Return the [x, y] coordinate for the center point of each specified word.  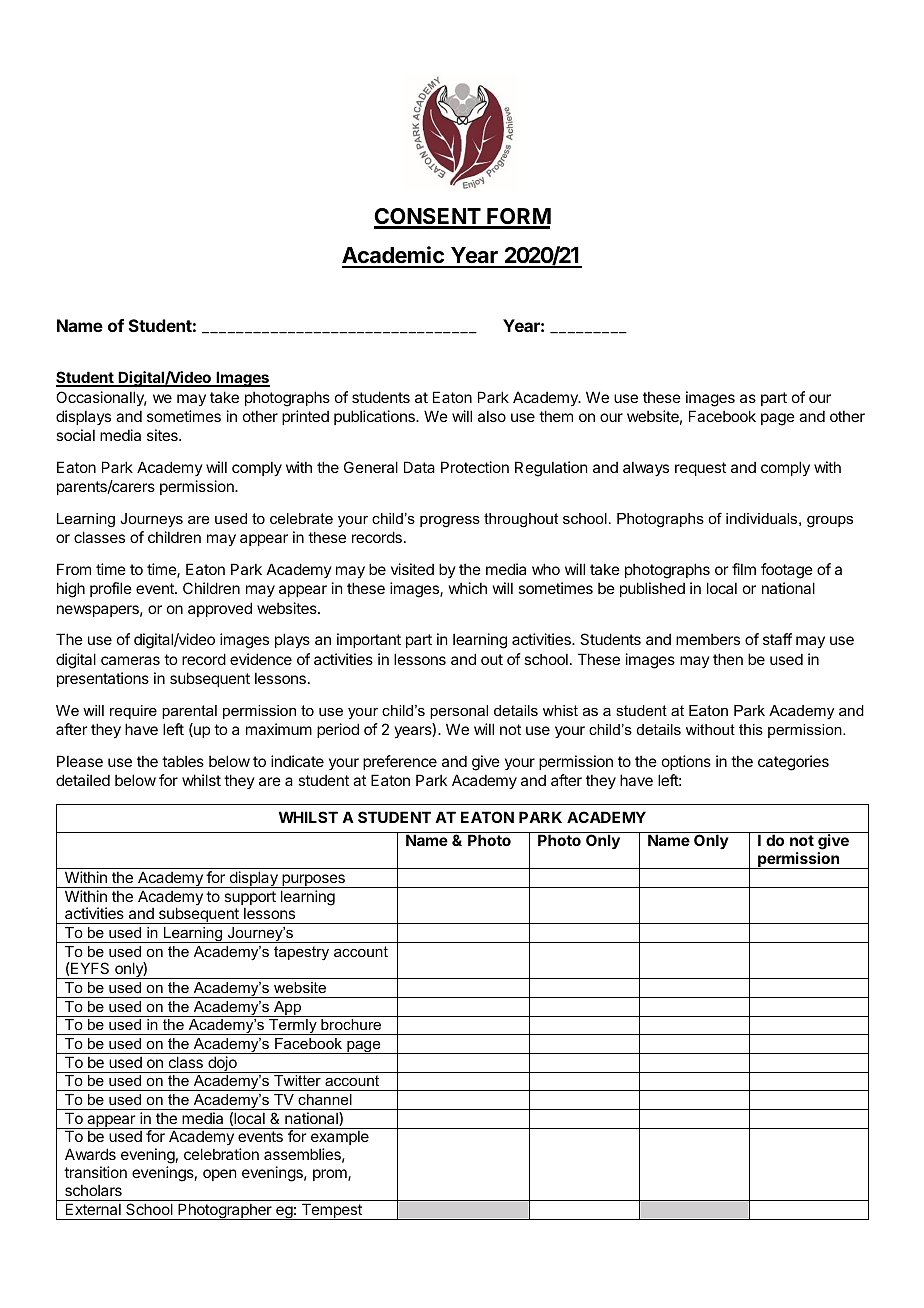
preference [400, 762]
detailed [83, 780]
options [686, 762]
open [219, 1175]
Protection [475, 467]
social [75, 435]
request [700, 469]
